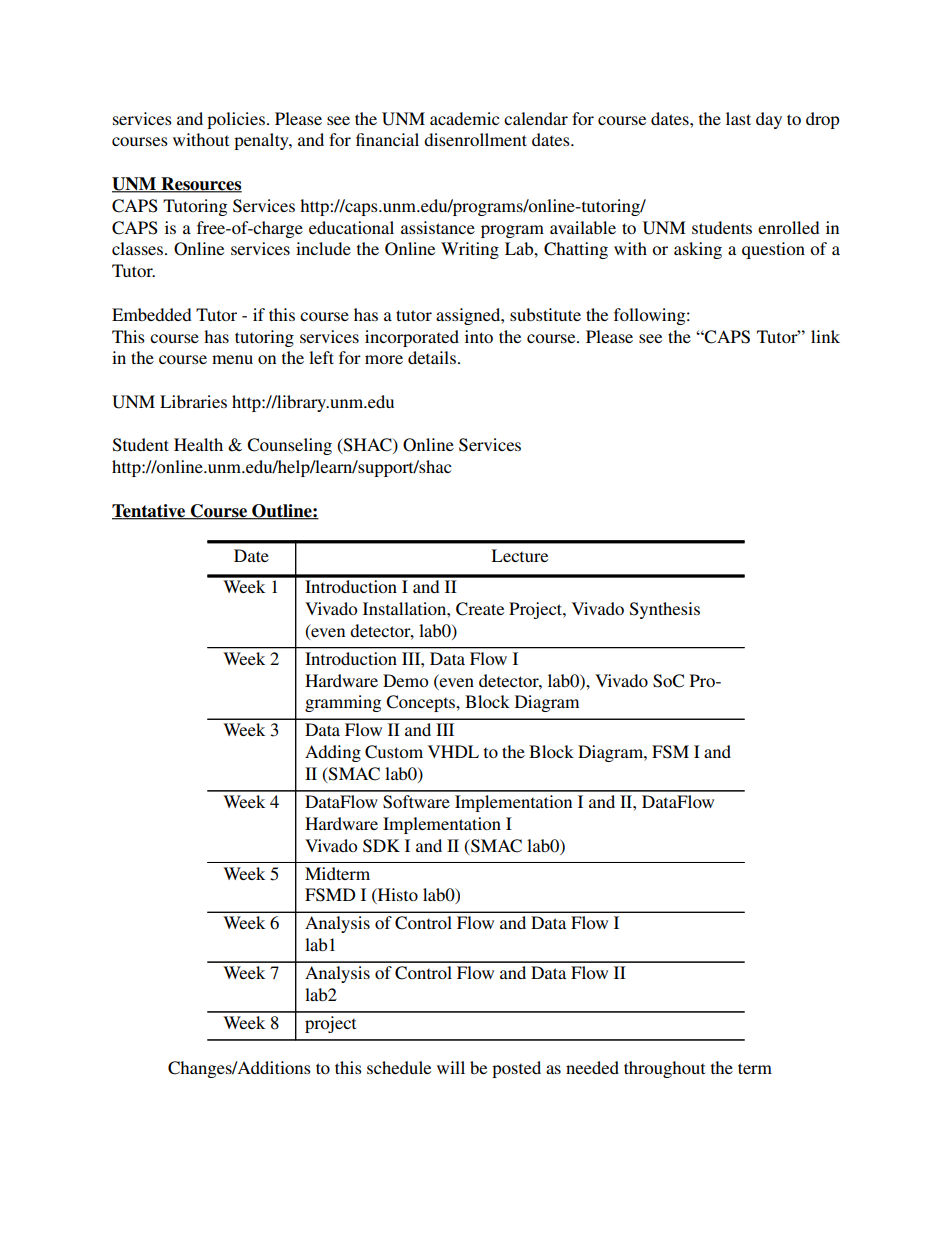  Describe the element at coordinates (479, 336) in the document. I see `into` at that location.
